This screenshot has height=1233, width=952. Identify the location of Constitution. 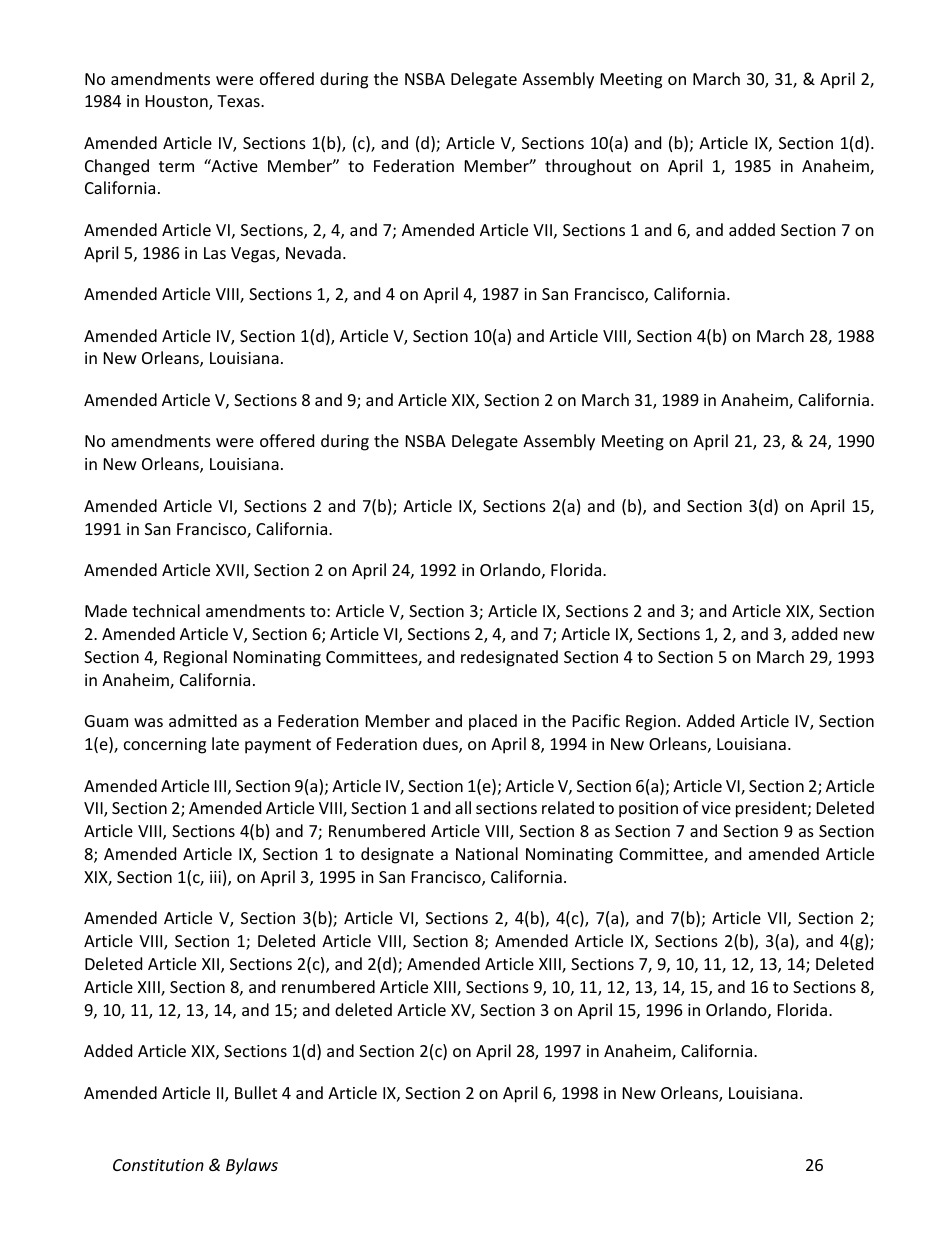
(158, 1165).
